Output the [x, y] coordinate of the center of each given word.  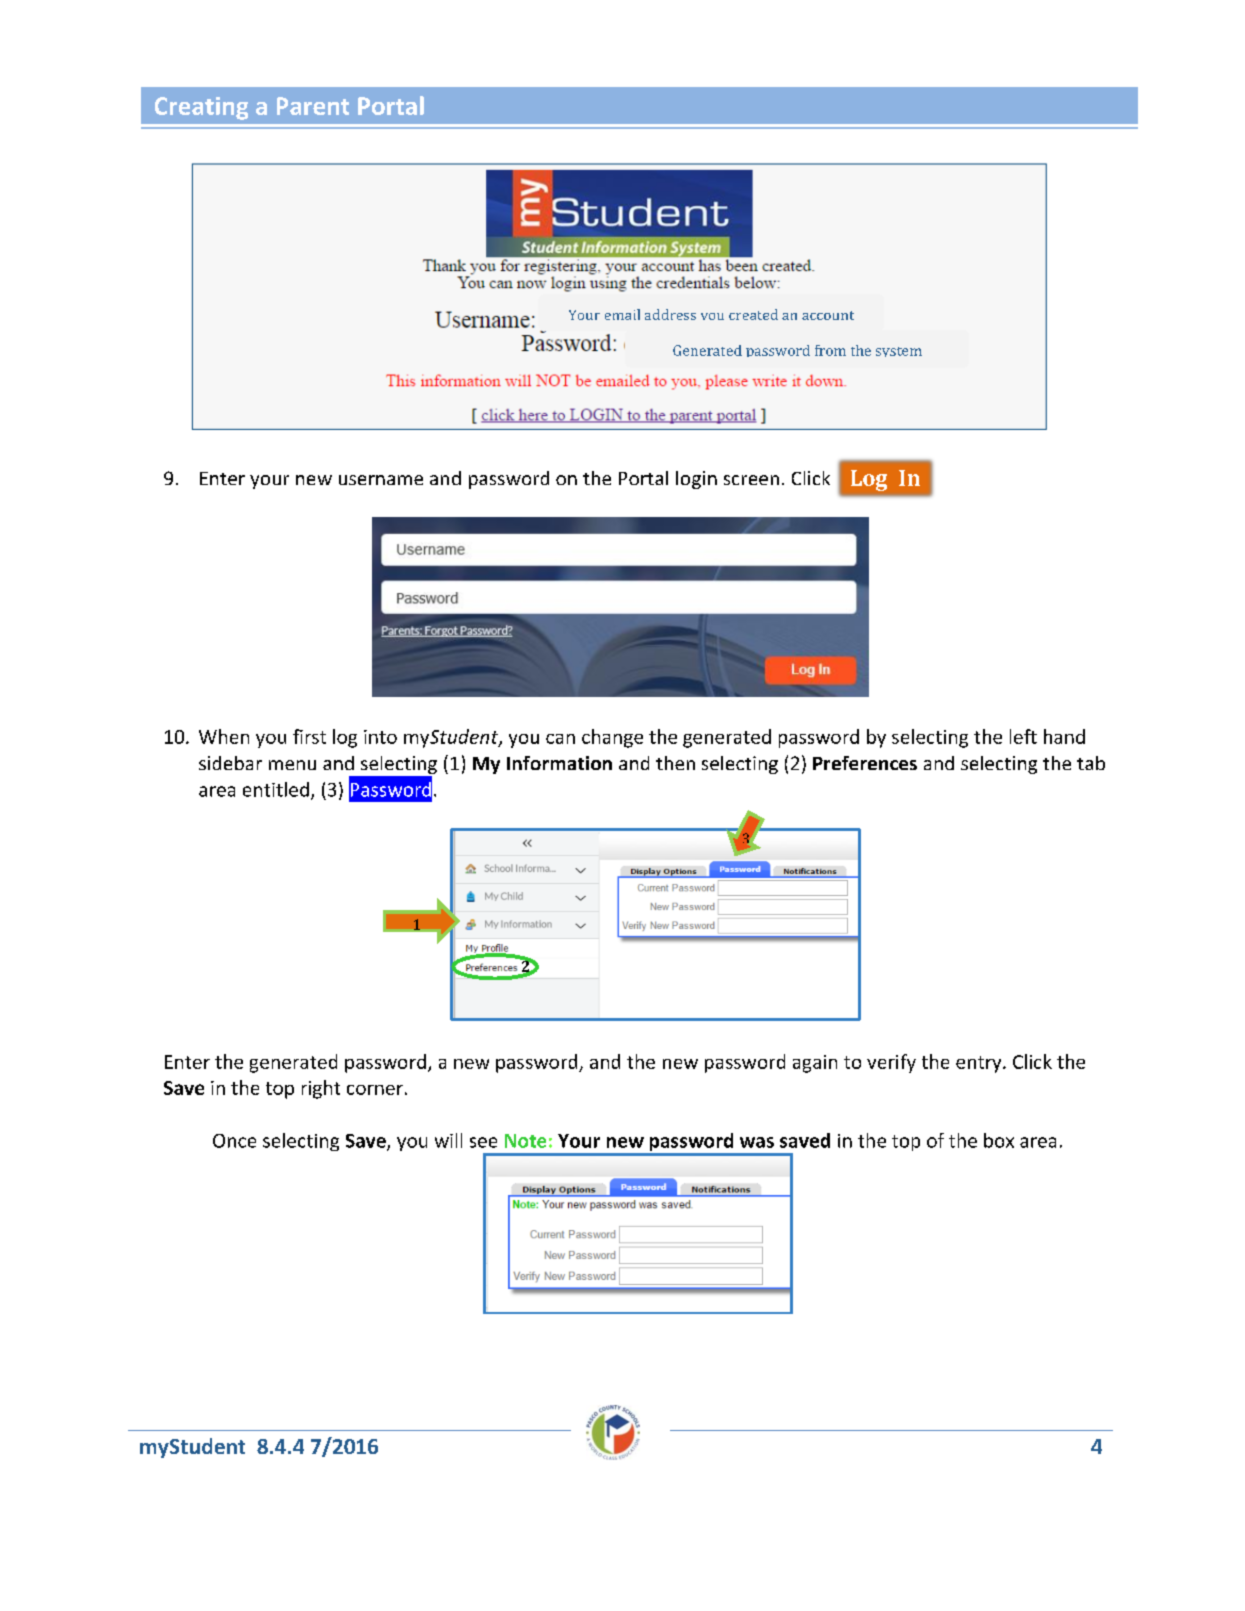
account [828, 315]
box [999, 1140]
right [321, 1089]
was [757, 1142]
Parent [313, 106]
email [622, 314]
